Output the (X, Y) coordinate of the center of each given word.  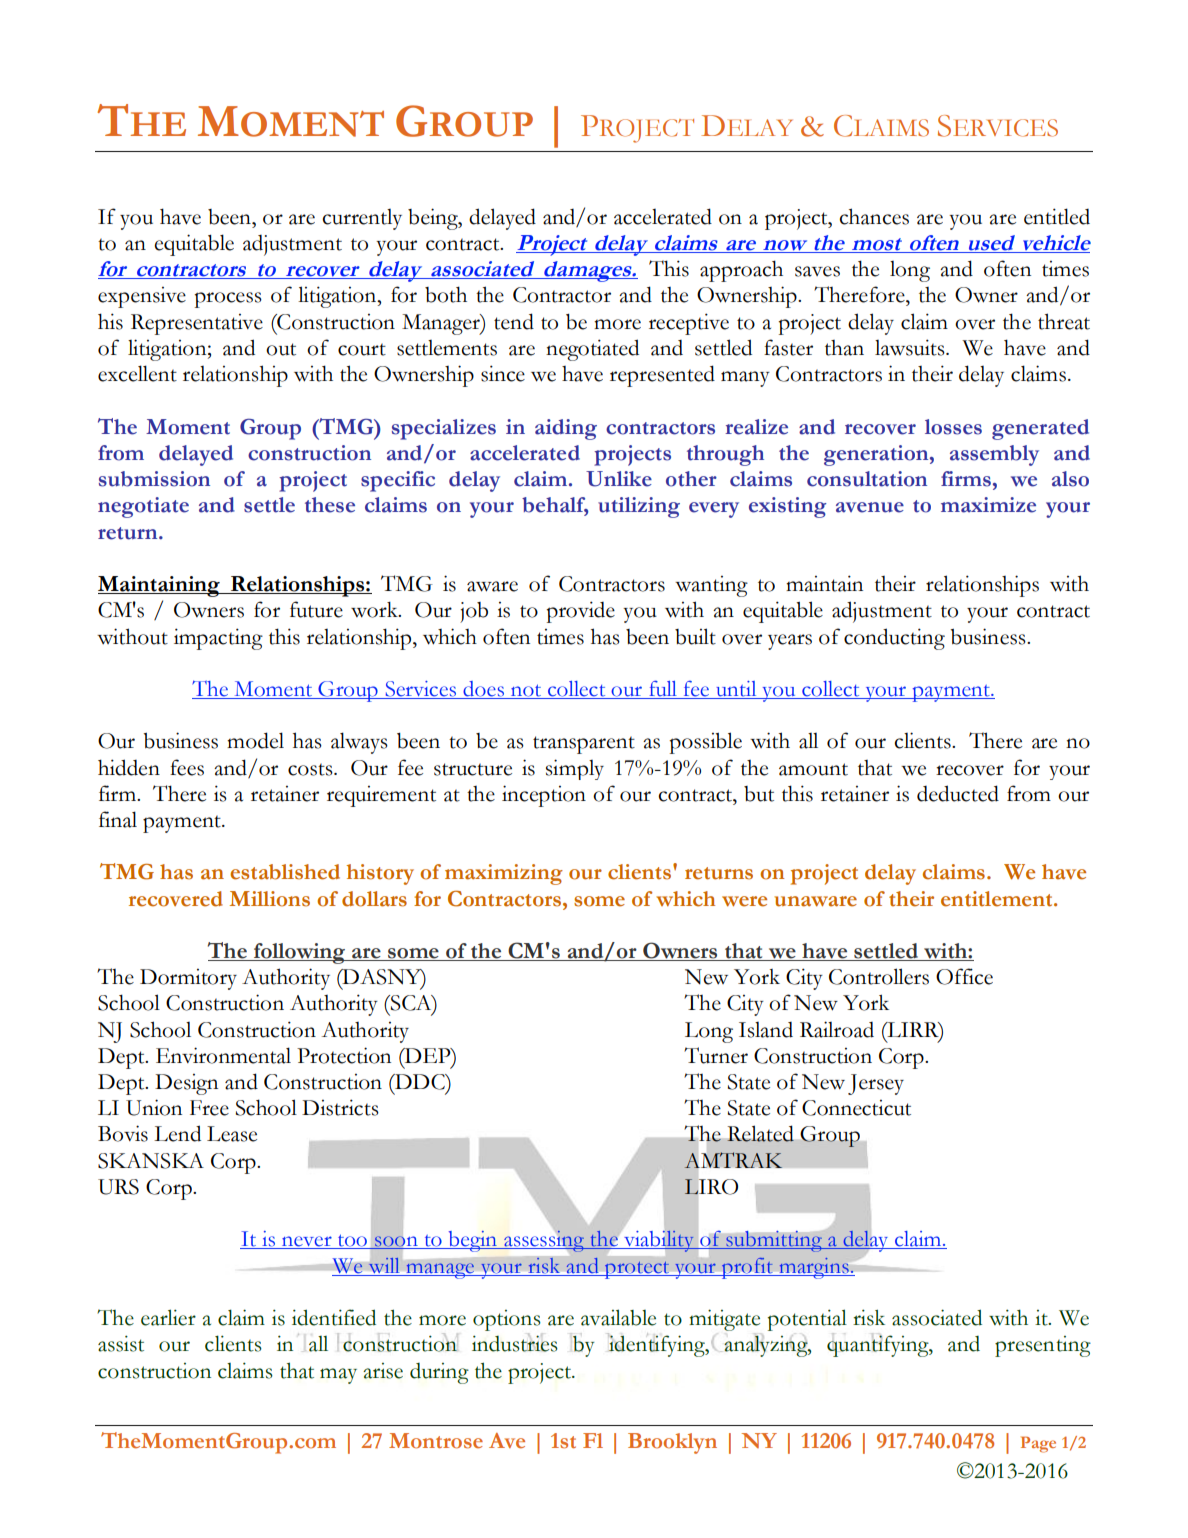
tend (514, 321)
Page (1038, 1444)
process (228, 300)
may (338, 1376)
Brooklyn (672, 1443)
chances (874, 216)
